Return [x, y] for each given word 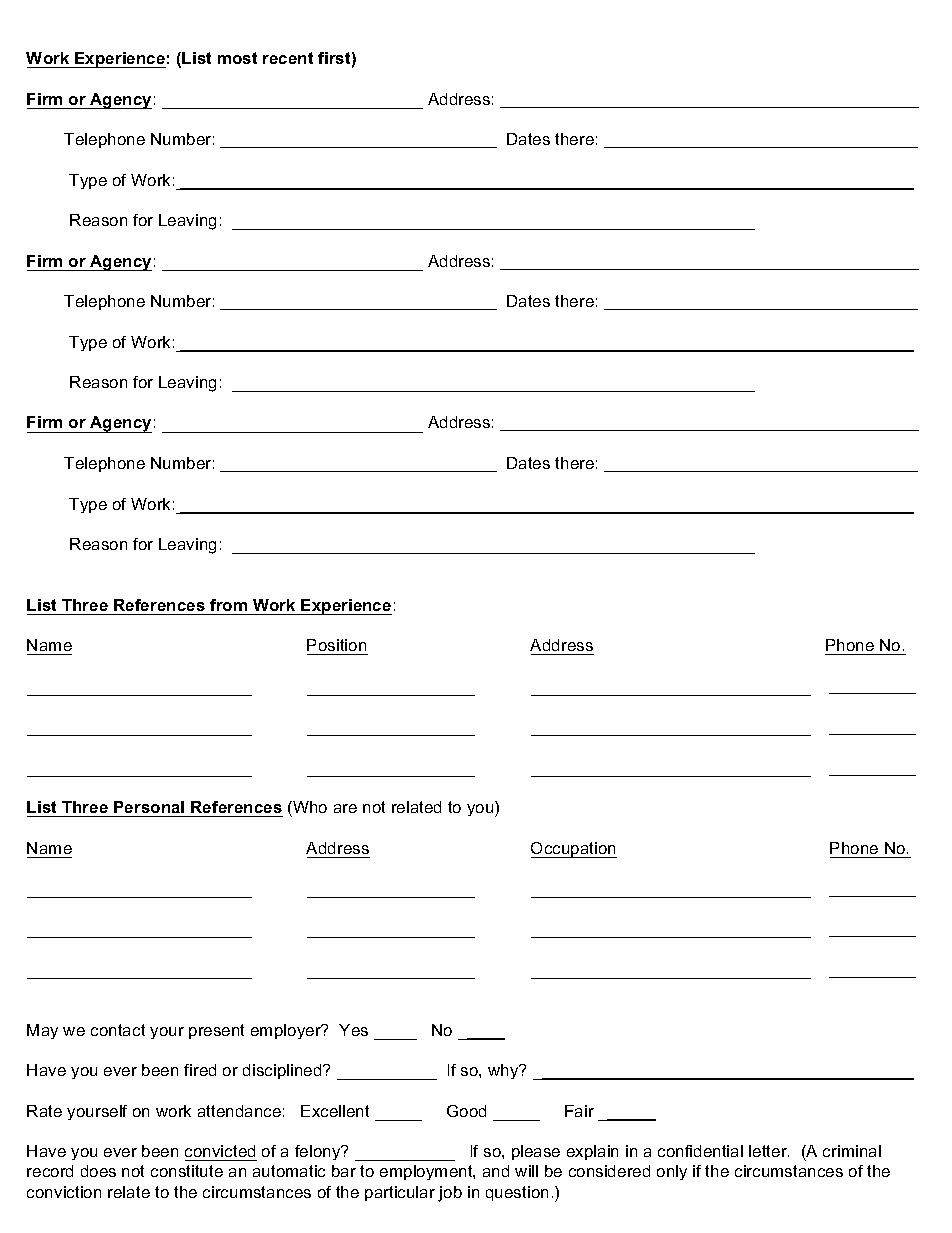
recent [288, 58]
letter [769, 1151]
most [237, 58]
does [98, 1171]
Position [336, 645]
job [450, 1194]
